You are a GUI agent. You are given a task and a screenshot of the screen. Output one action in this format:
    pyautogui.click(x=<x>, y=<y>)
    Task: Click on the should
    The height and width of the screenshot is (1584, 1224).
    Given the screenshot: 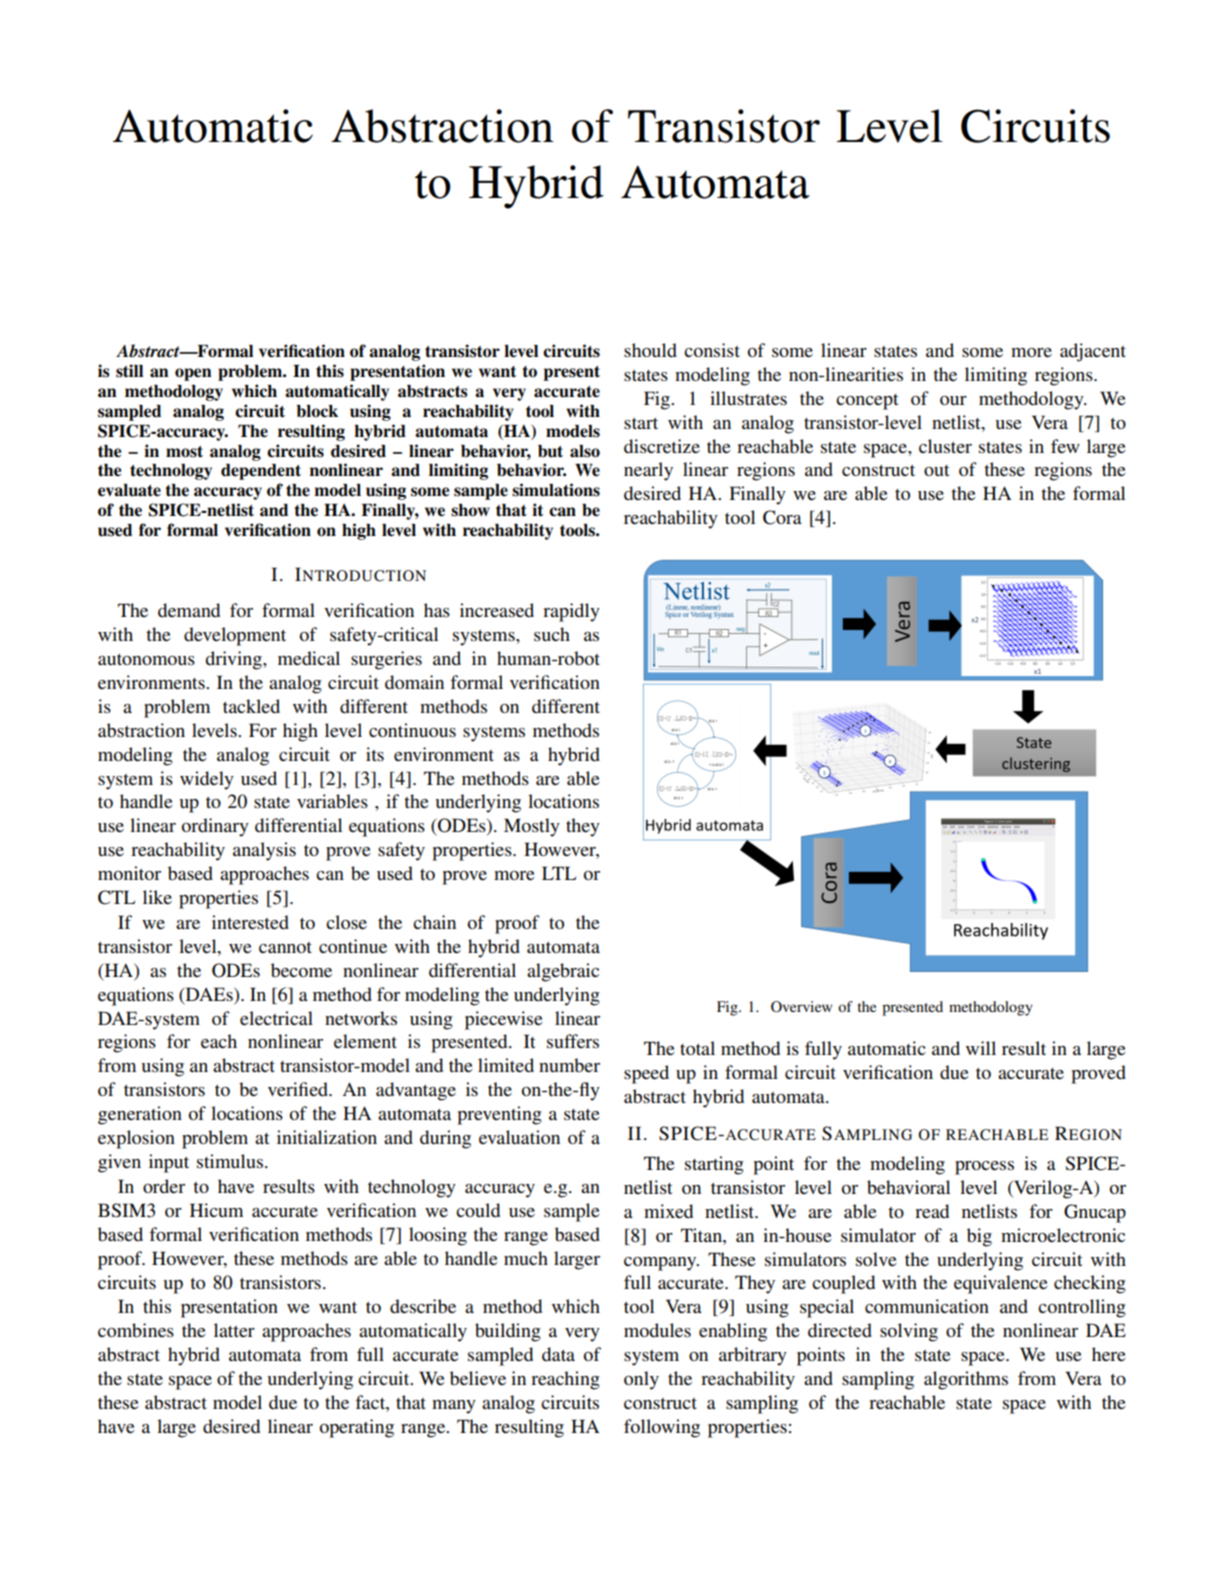 What is the action you would take?
    pyautogui.click(x=650, y=350)
